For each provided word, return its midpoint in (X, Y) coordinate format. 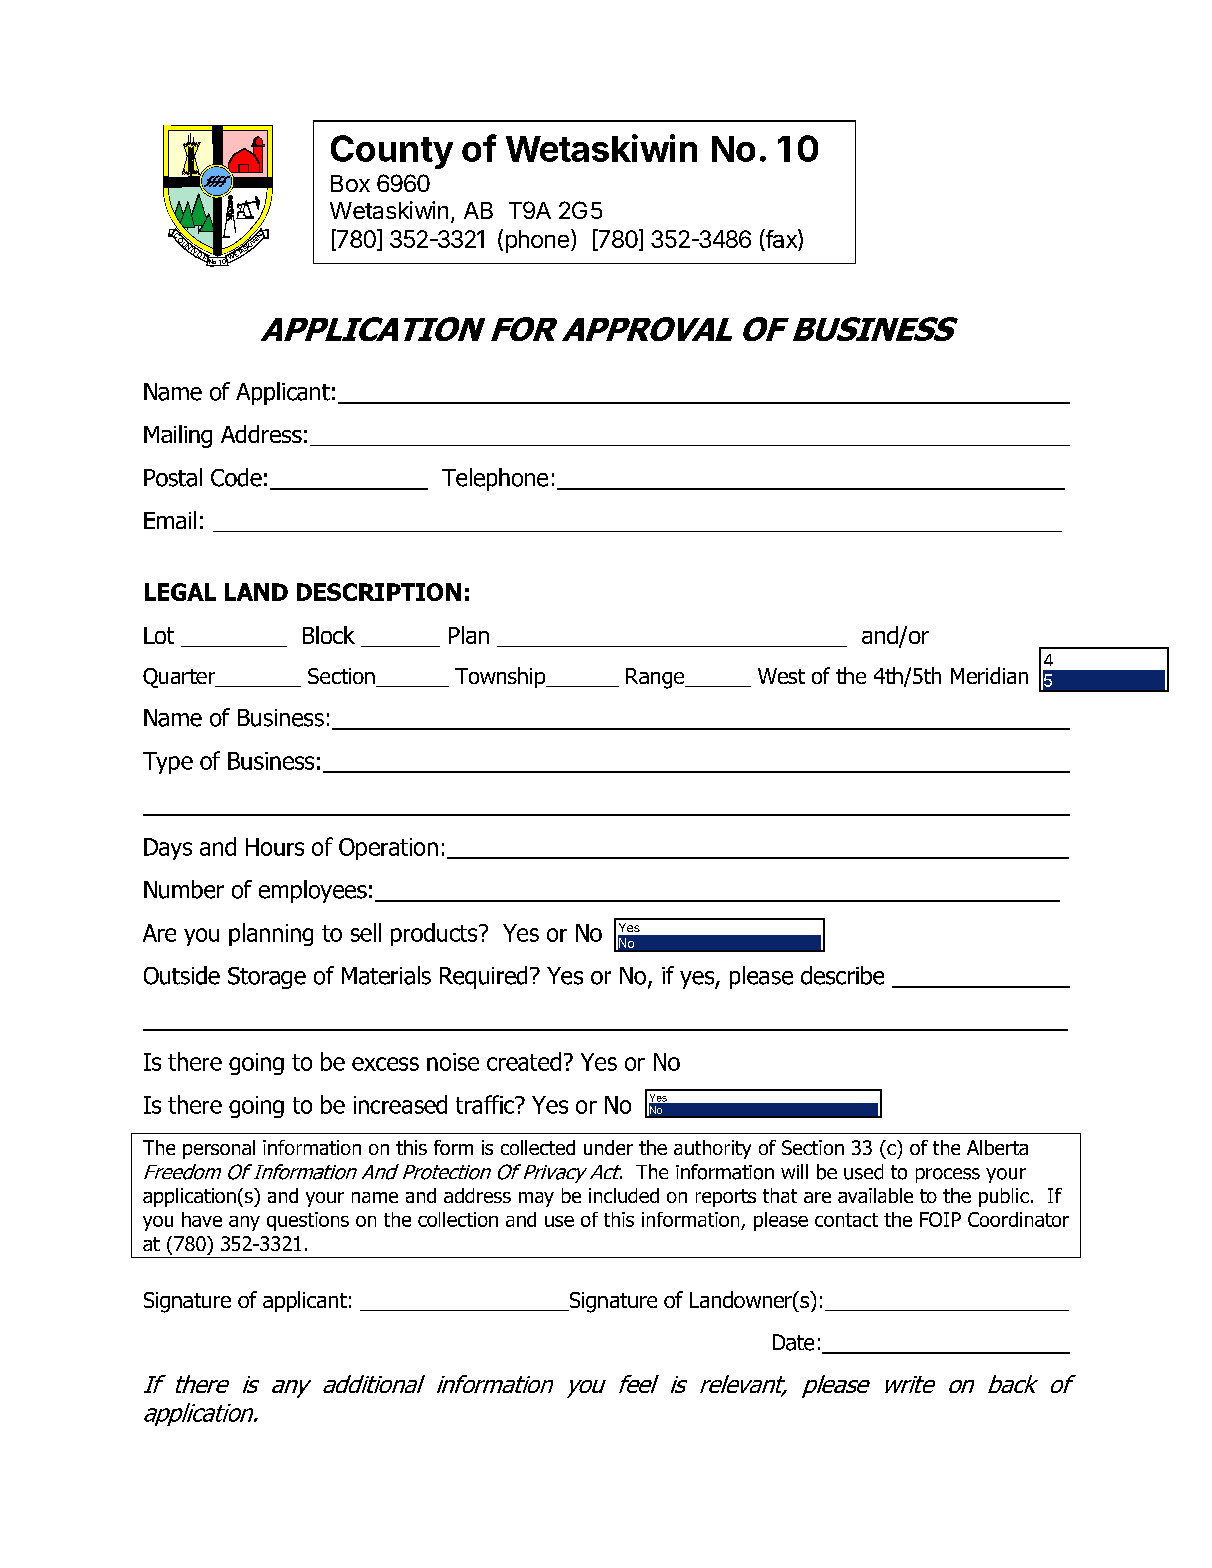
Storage (267, 978)
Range (656, 678)
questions (308, 1221)
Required (483, 977)
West (781, 676)
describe (842, 975)
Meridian (989, 675)
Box (350, 183)
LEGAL (180, 592)
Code (236, 477)
